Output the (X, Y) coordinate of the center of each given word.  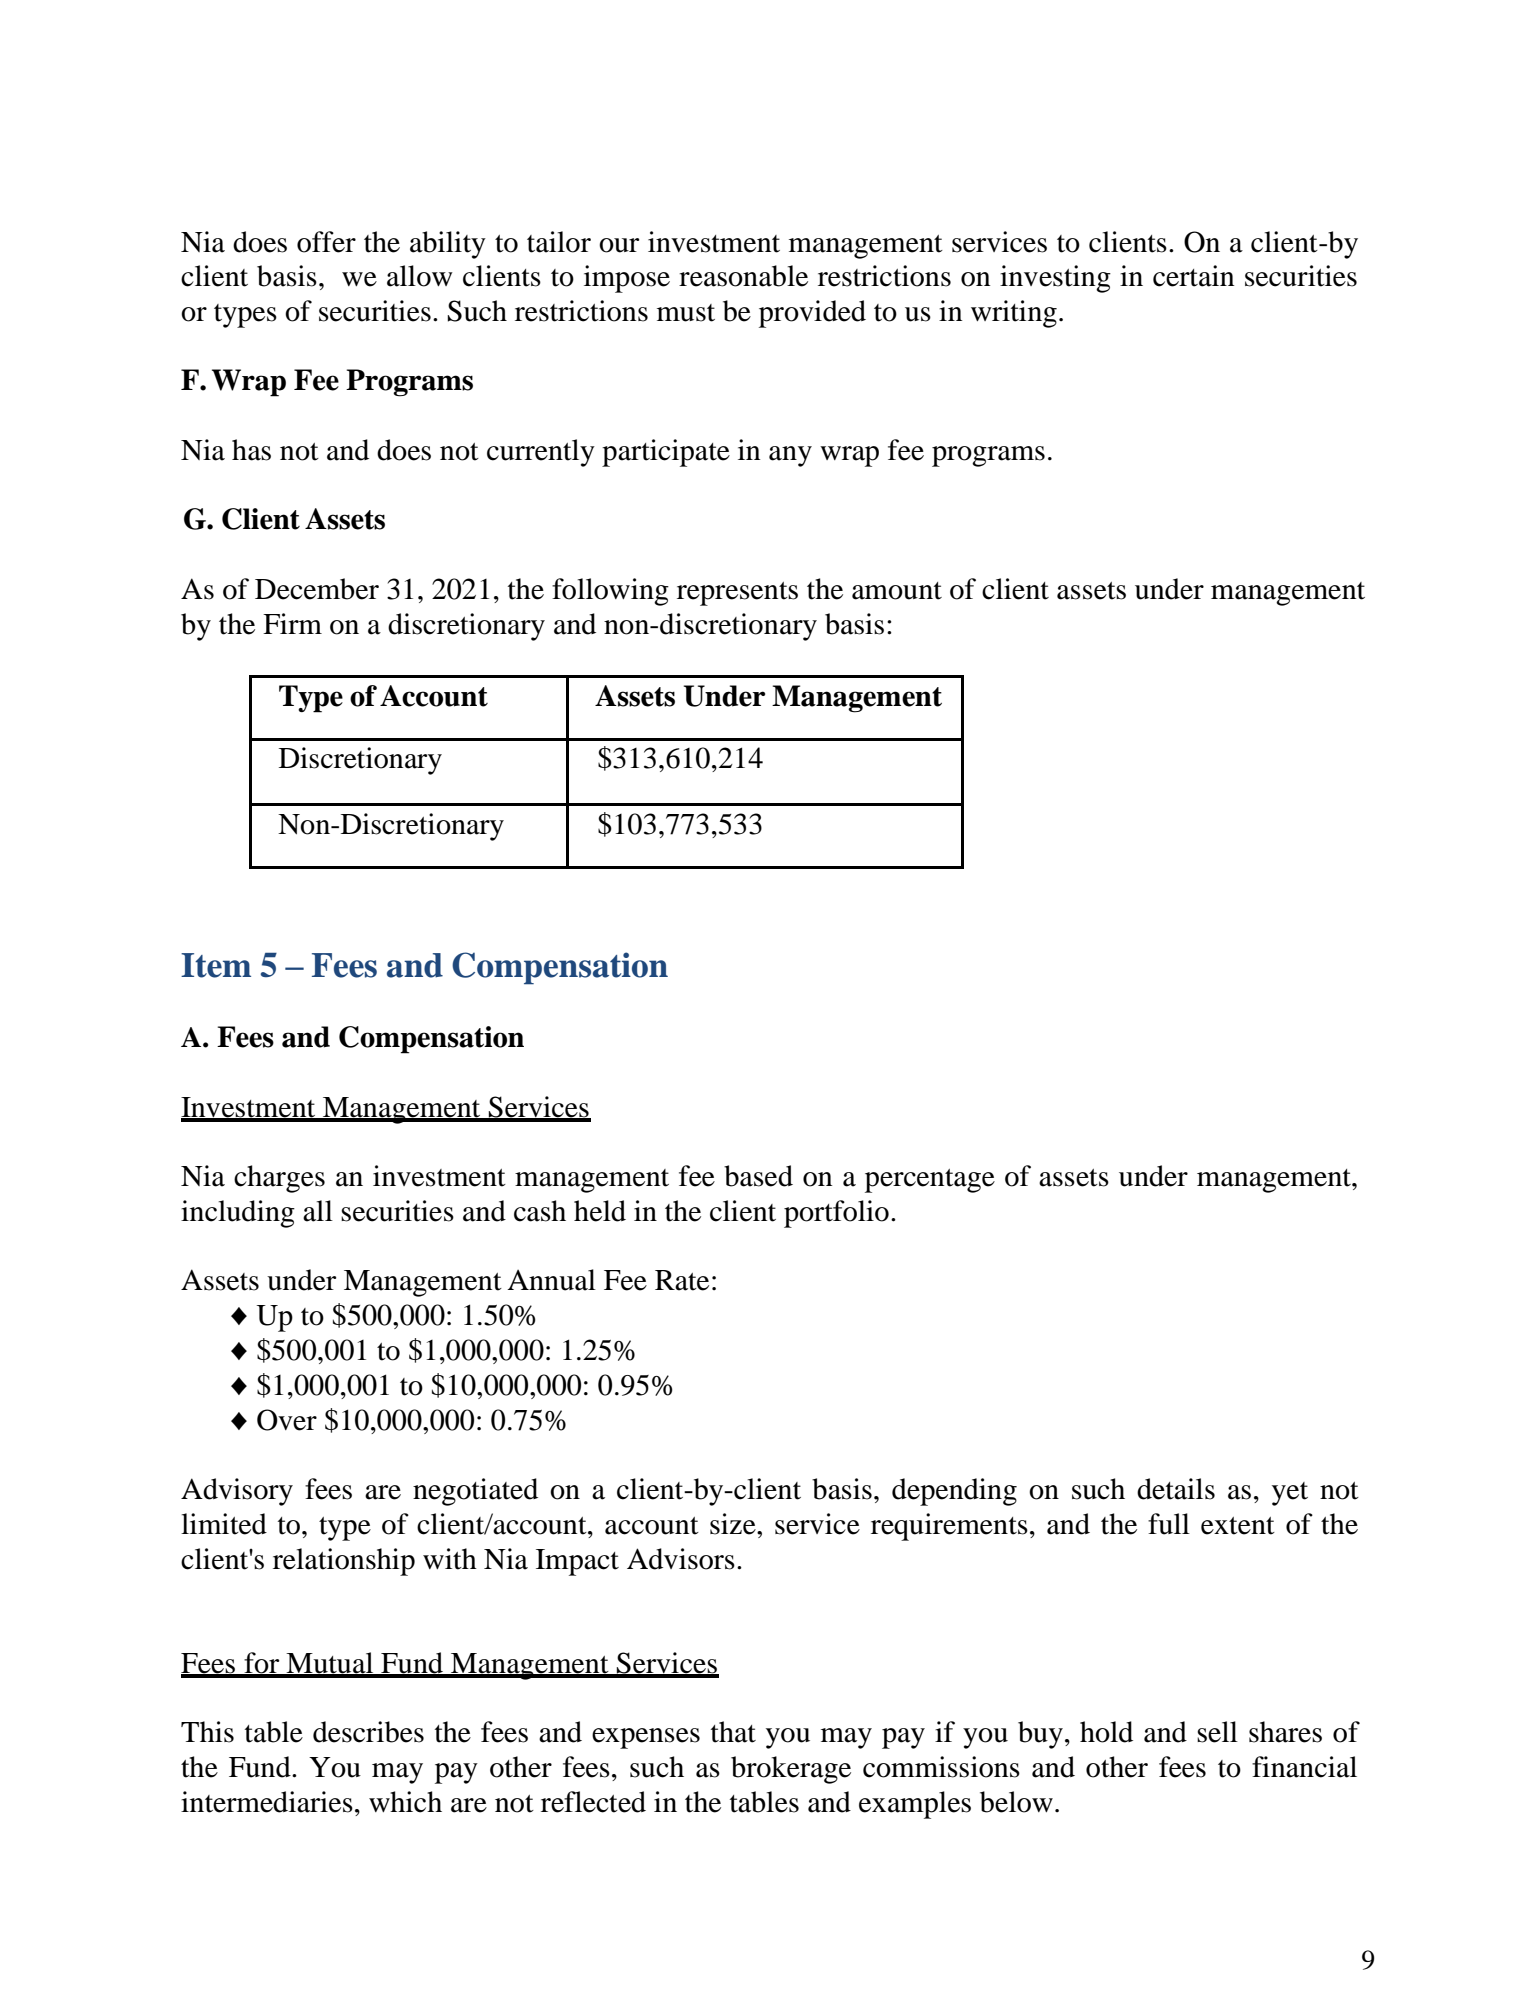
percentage (930, 1181)
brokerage (791, 1770)
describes (368, 1732)
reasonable (743, 276)
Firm (292, 623)
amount (897, 591)
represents (737, 594)
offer (326, 242)
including (238, 1214)
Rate (682, 1280)
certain (1193, 276)
